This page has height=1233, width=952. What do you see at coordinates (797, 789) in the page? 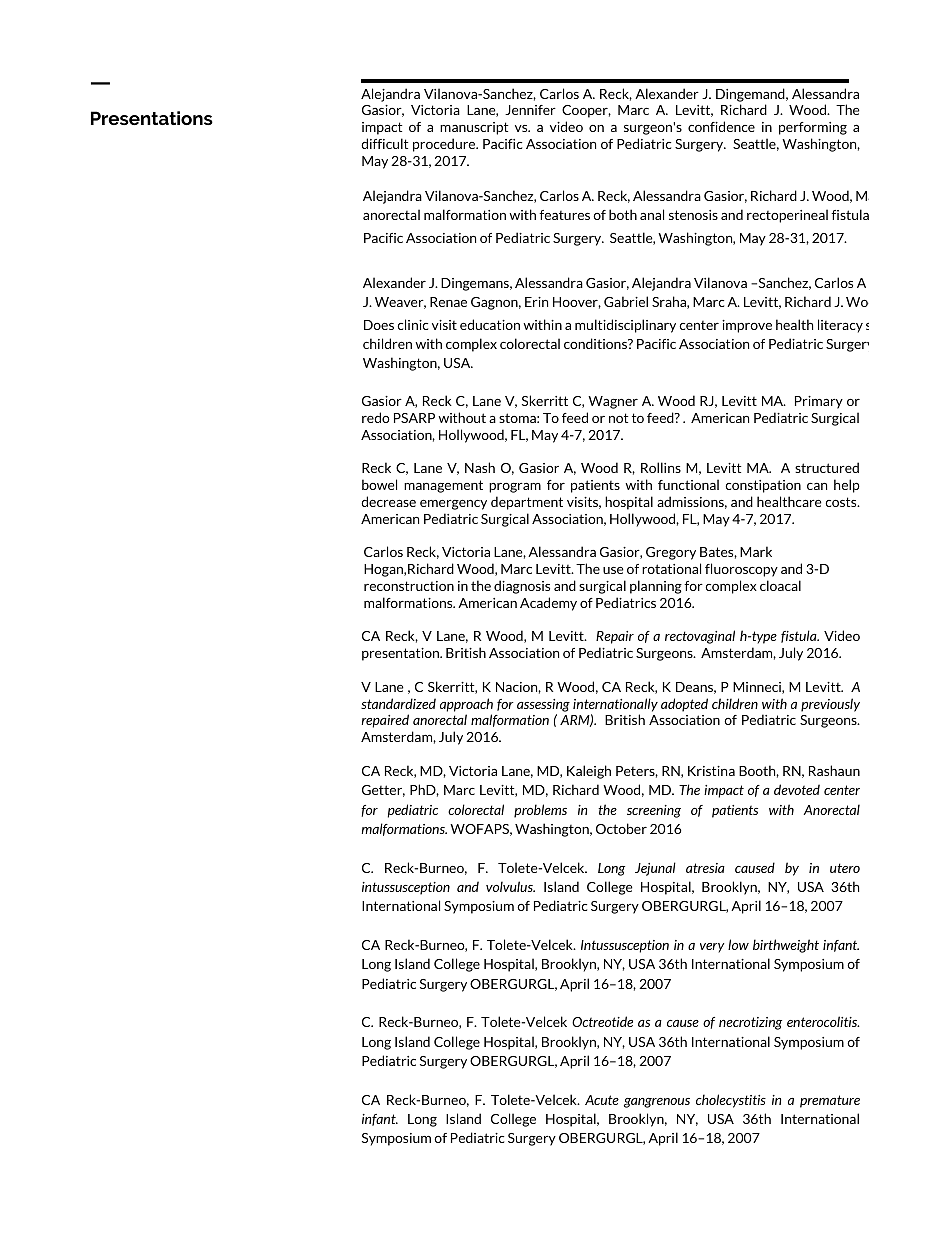
I see `devoted` at bounding box center [797, 789].
